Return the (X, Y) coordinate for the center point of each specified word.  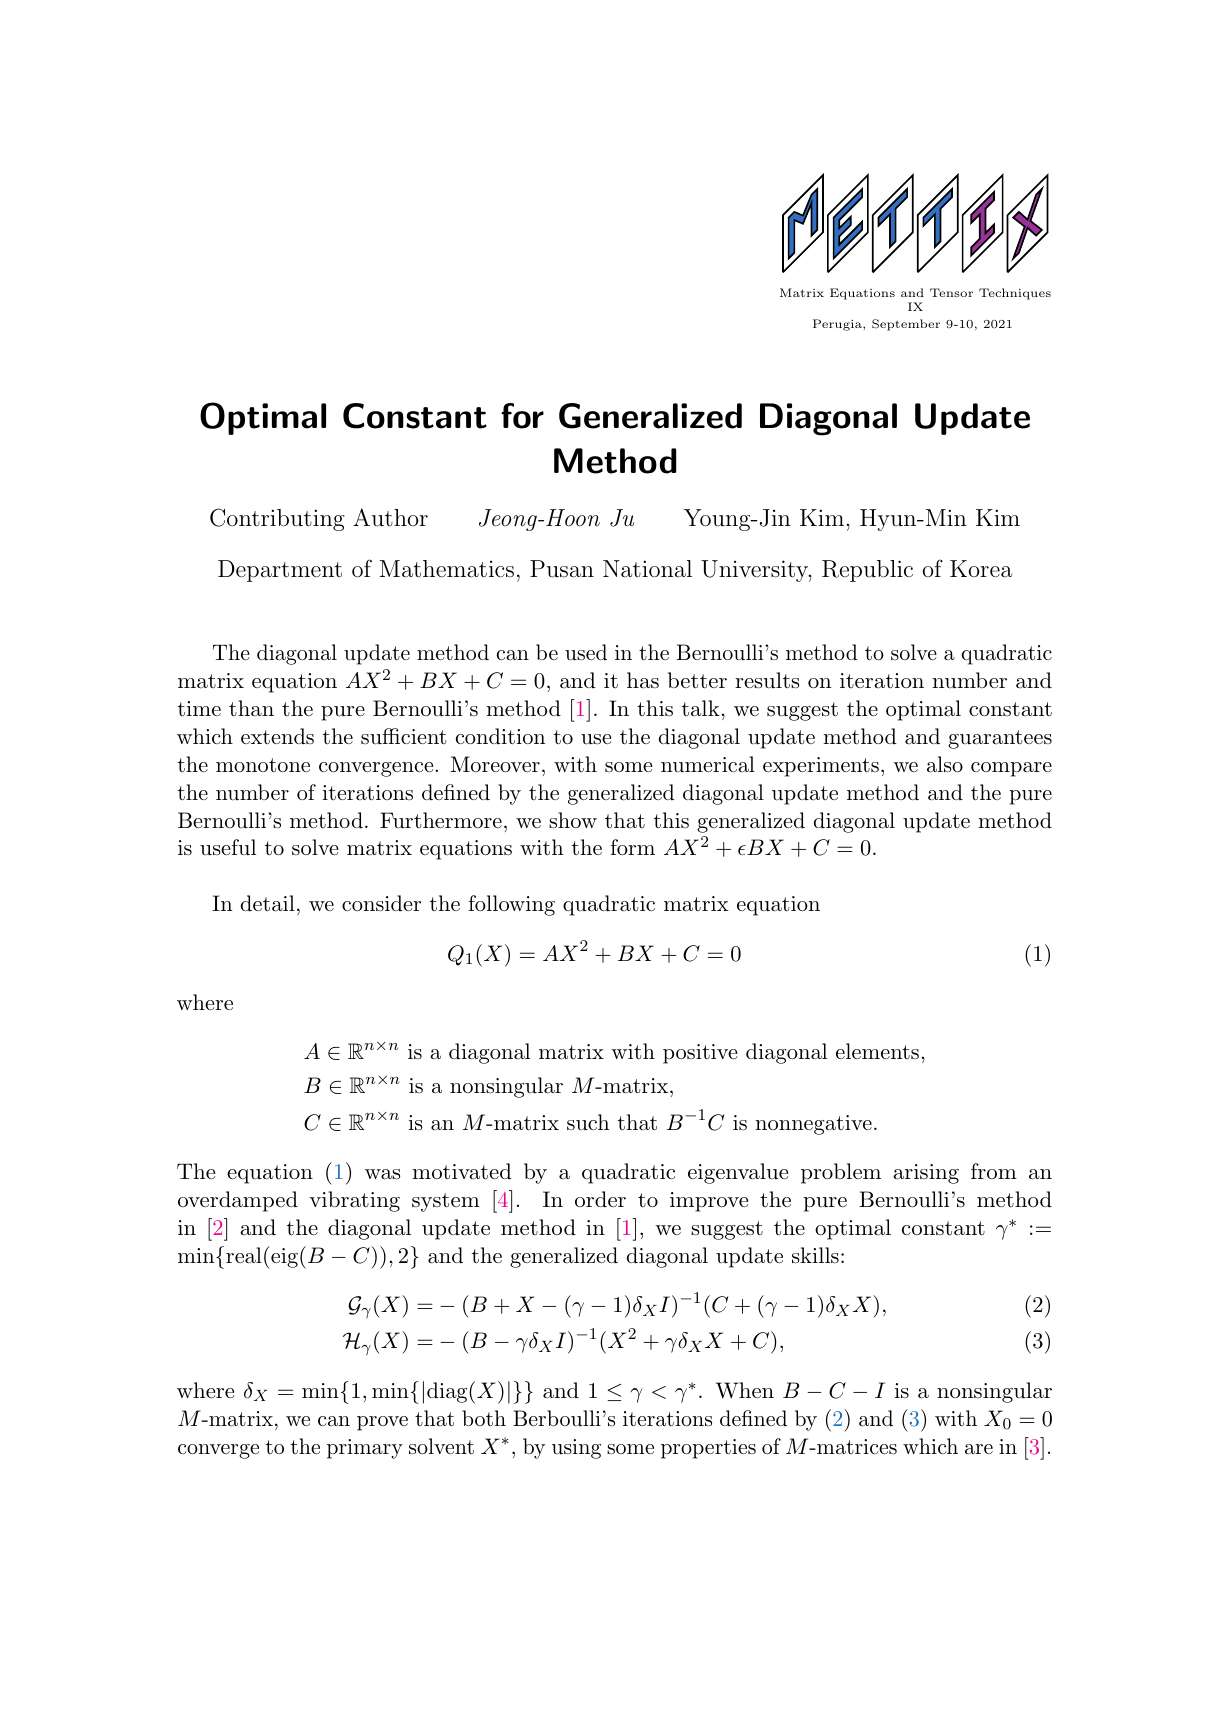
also (945, 764)
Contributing (277, 519)
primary (365, 1449)
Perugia (838, 325)
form (633, 847)
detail (268, 903)
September (906, 325)
